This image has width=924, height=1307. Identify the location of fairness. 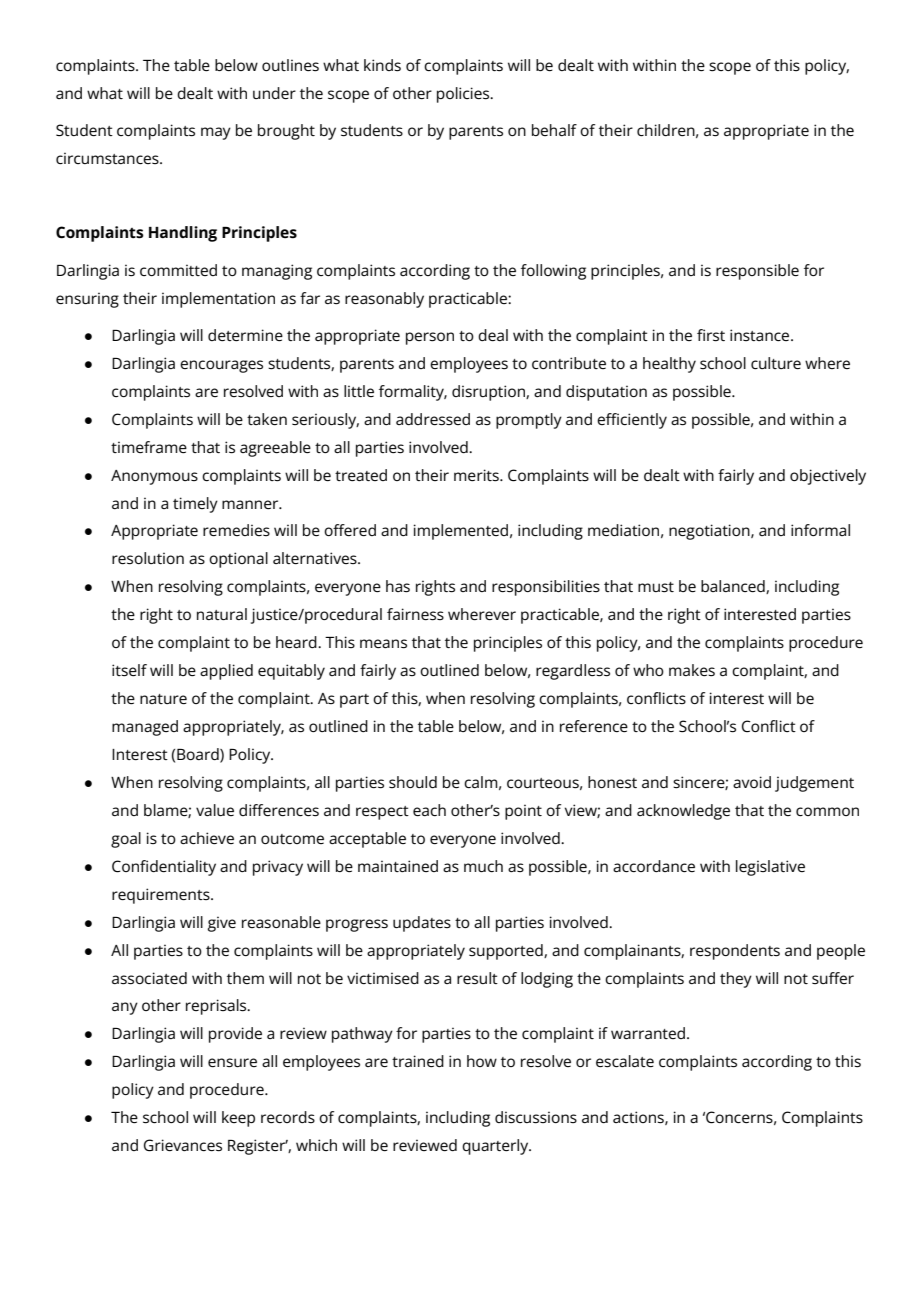
(415, 614).
